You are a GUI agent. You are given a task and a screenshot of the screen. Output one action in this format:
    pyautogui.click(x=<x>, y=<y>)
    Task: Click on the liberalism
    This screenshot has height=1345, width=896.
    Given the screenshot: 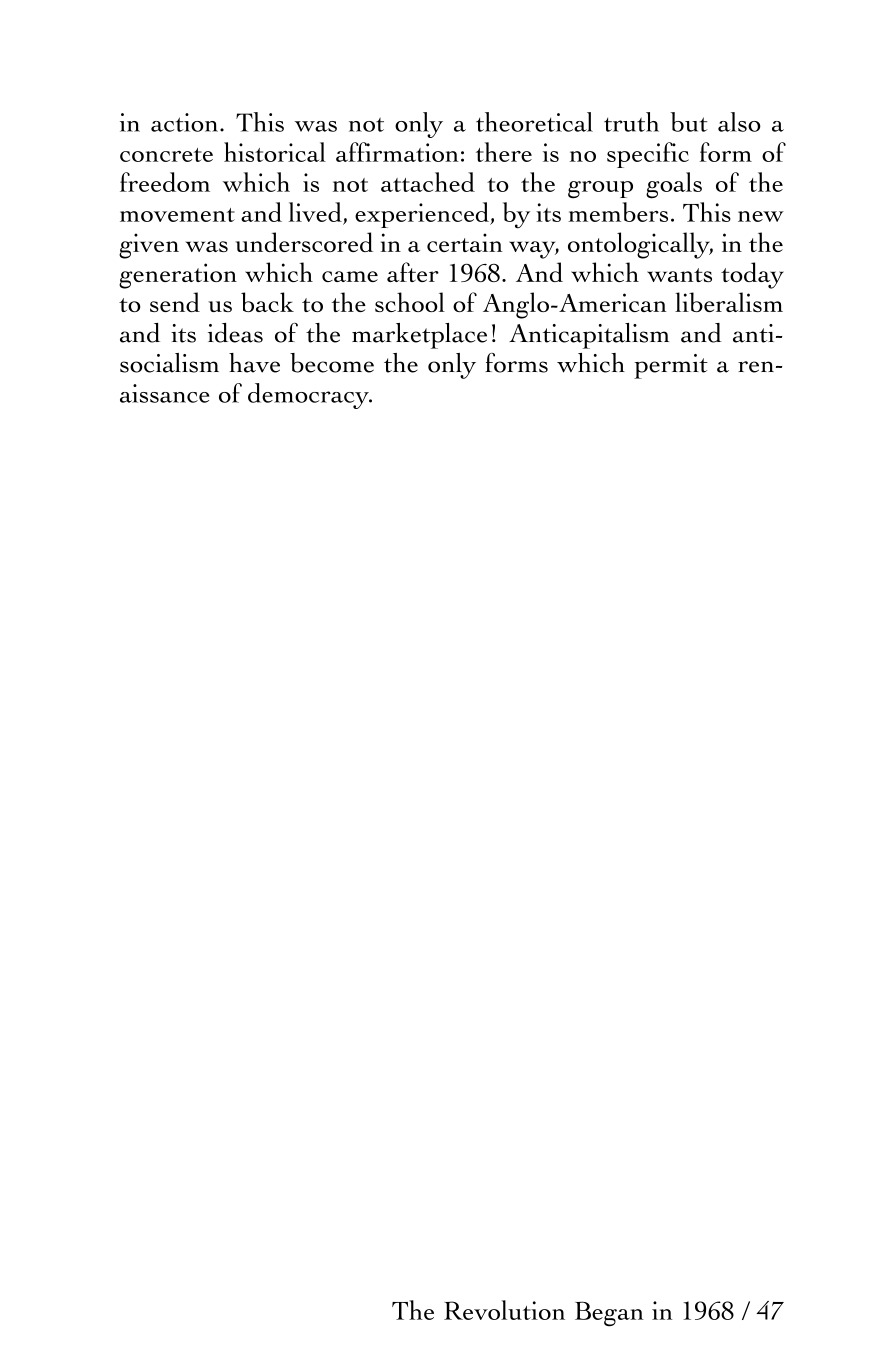 What is the action you would take?
    pyautogui.click(x=729, y=302)
